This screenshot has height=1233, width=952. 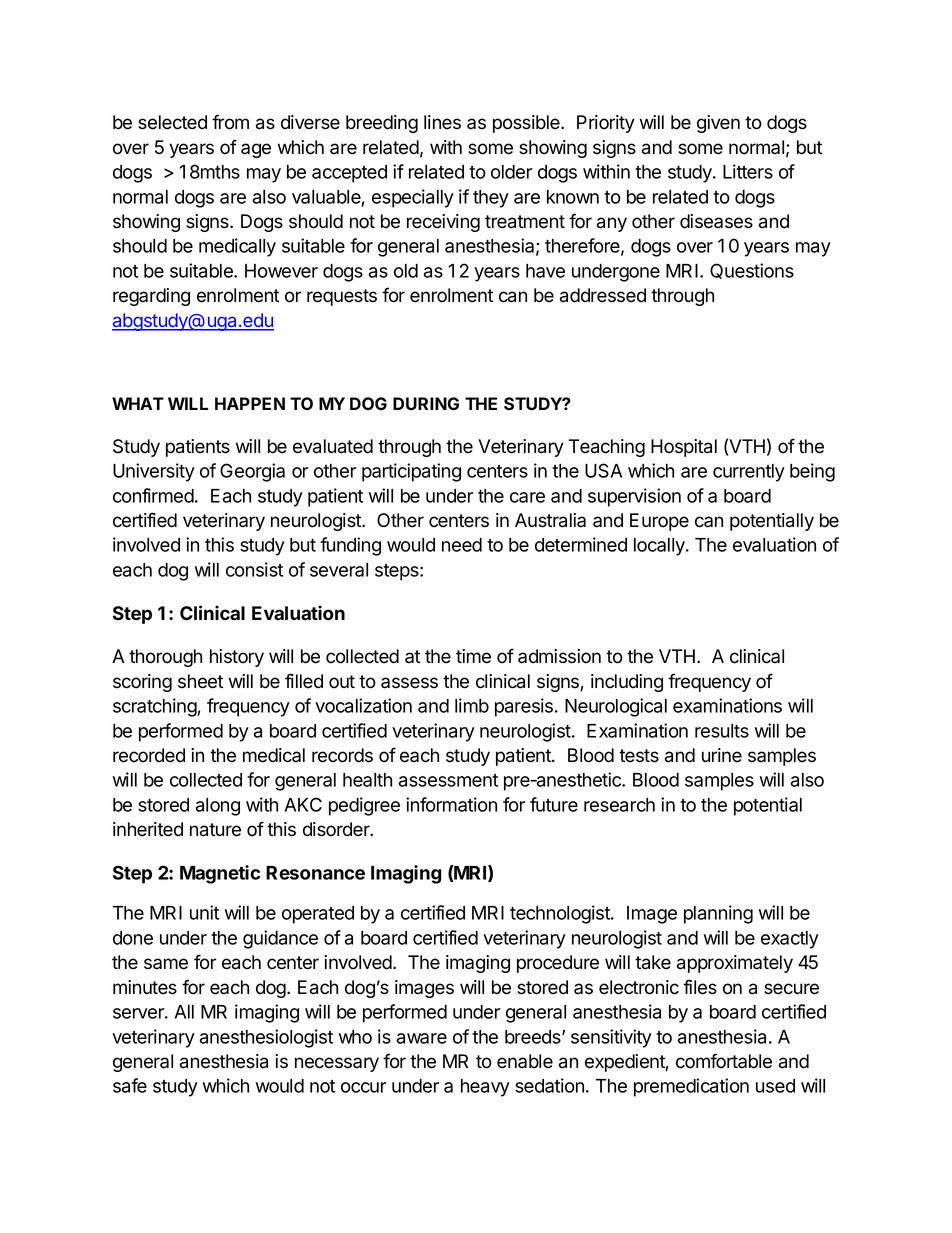 What do you see at coordinates (473, 656) in the screenshot?
I see `time` at bounding box center [473, 656].
